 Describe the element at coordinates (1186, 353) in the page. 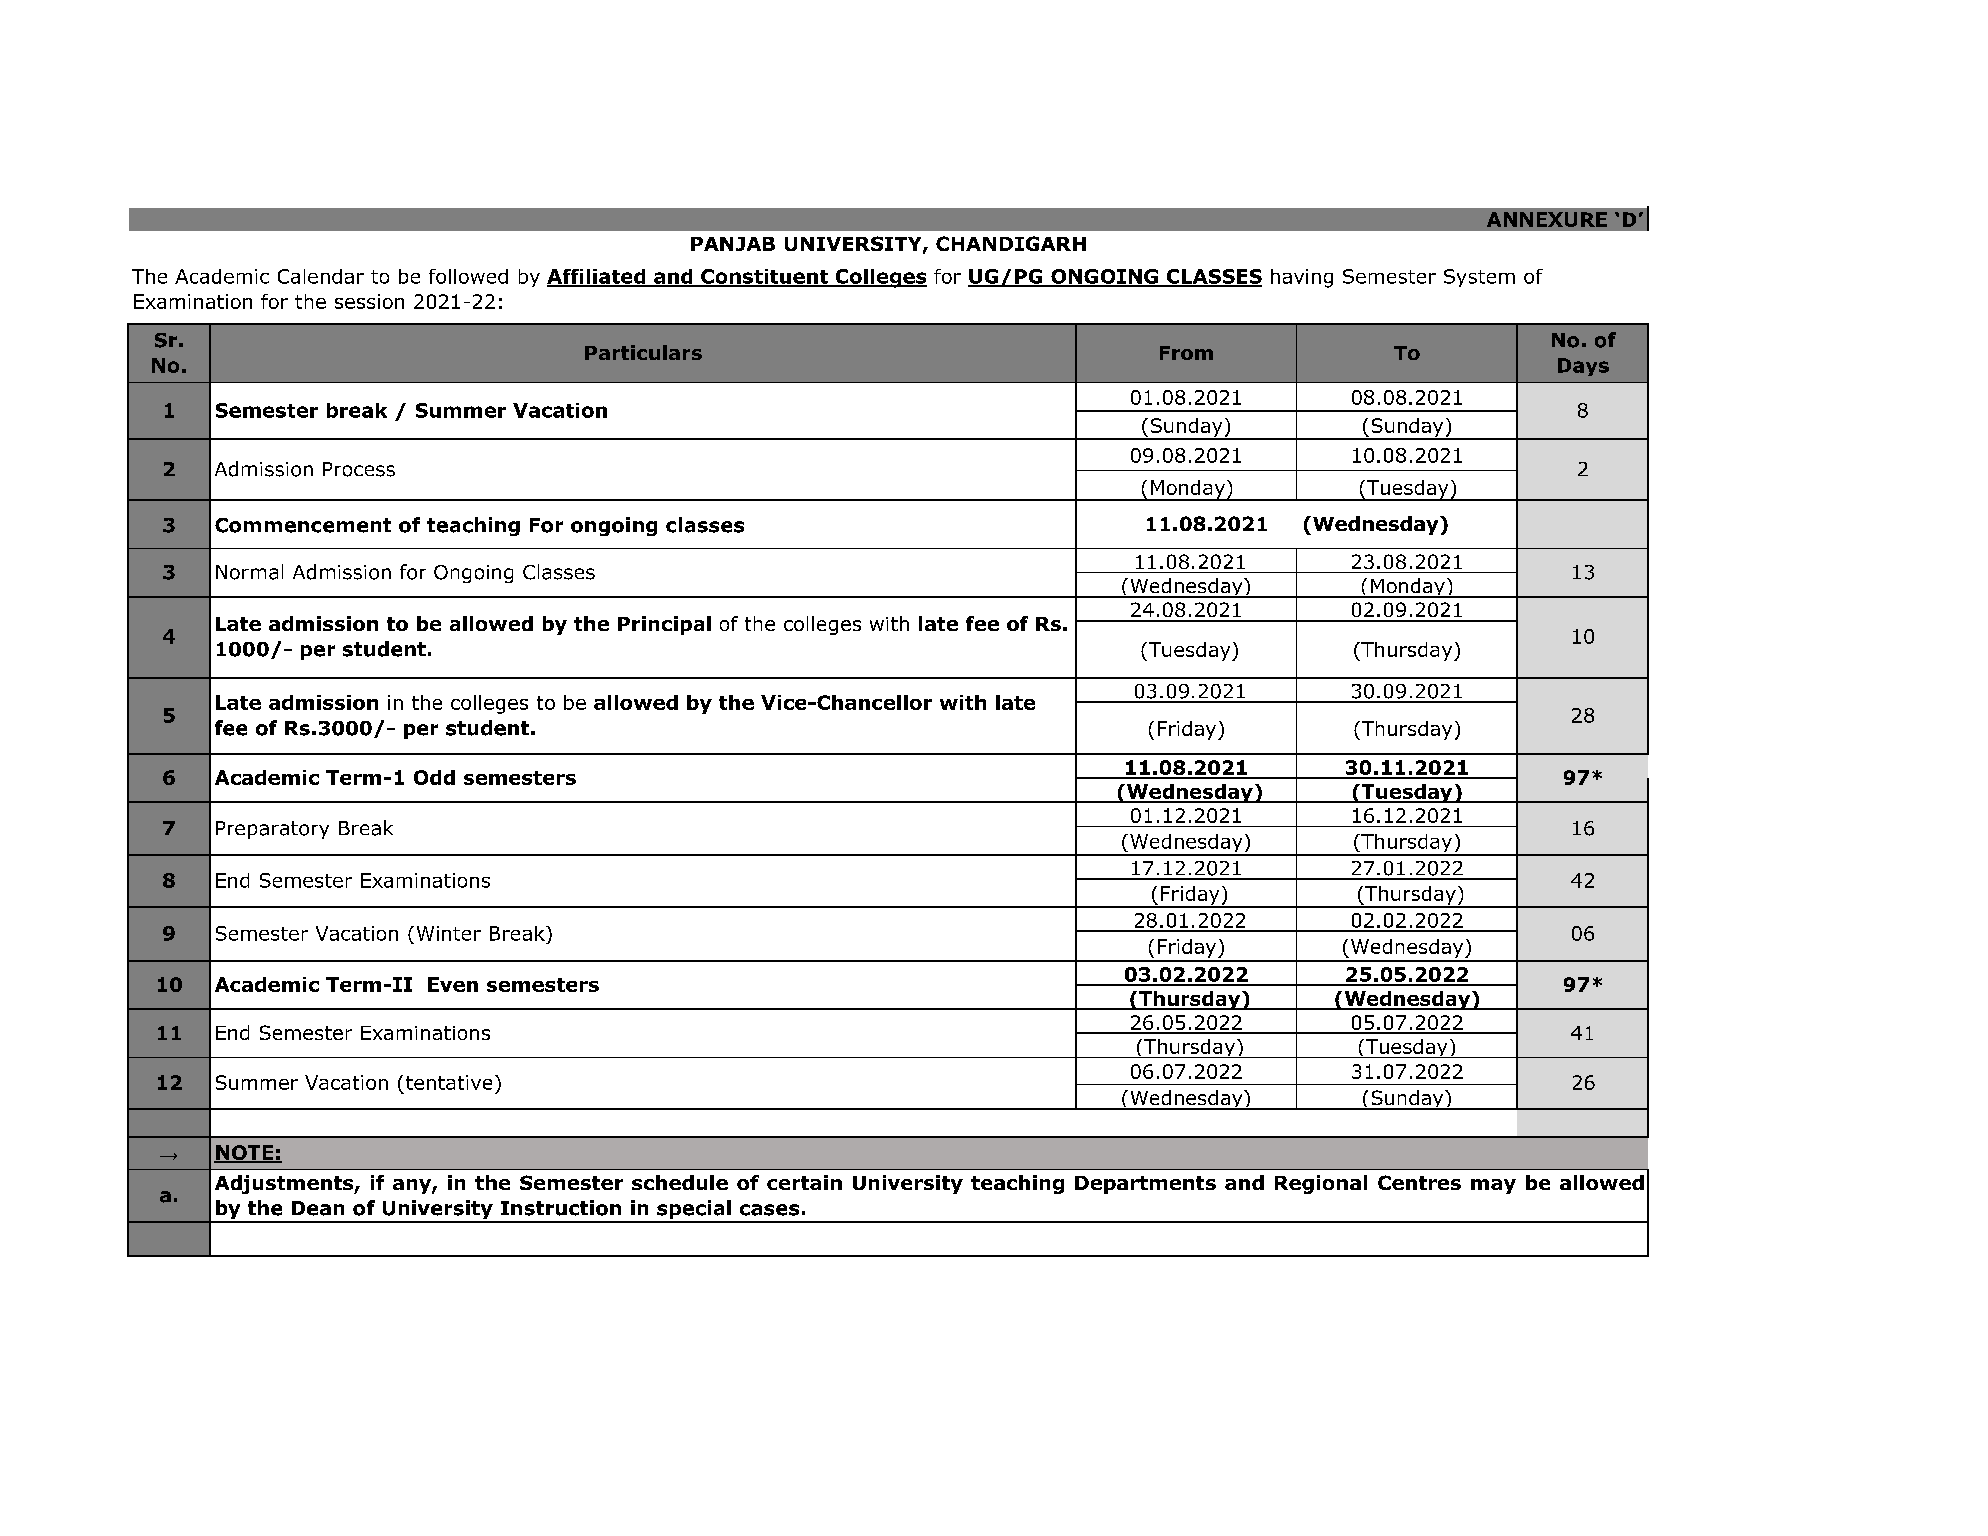

I see `From` at that location.
